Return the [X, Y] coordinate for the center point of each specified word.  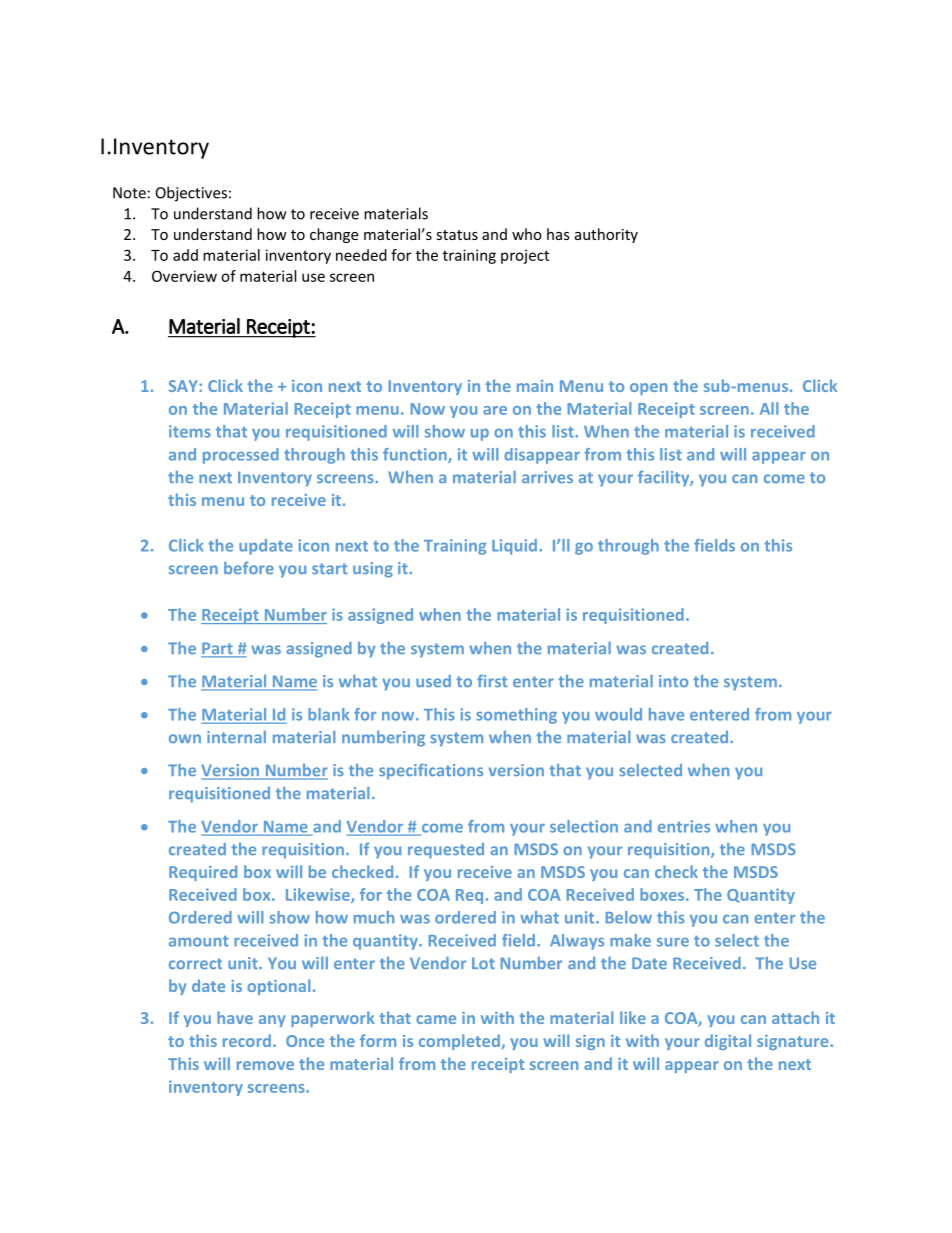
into [673, 681]
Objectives [191, 194]
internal [236, 737]
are [495, 410]
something [516, 716]
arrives [547, 477]
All [769, 408]
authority [606, 235]
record [247, 1040]
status [457, 235]
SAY [184, 386]
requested [446, 851]
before [249, 568]
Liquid [514, 547]
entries [684, 826]
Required [203, 873]
